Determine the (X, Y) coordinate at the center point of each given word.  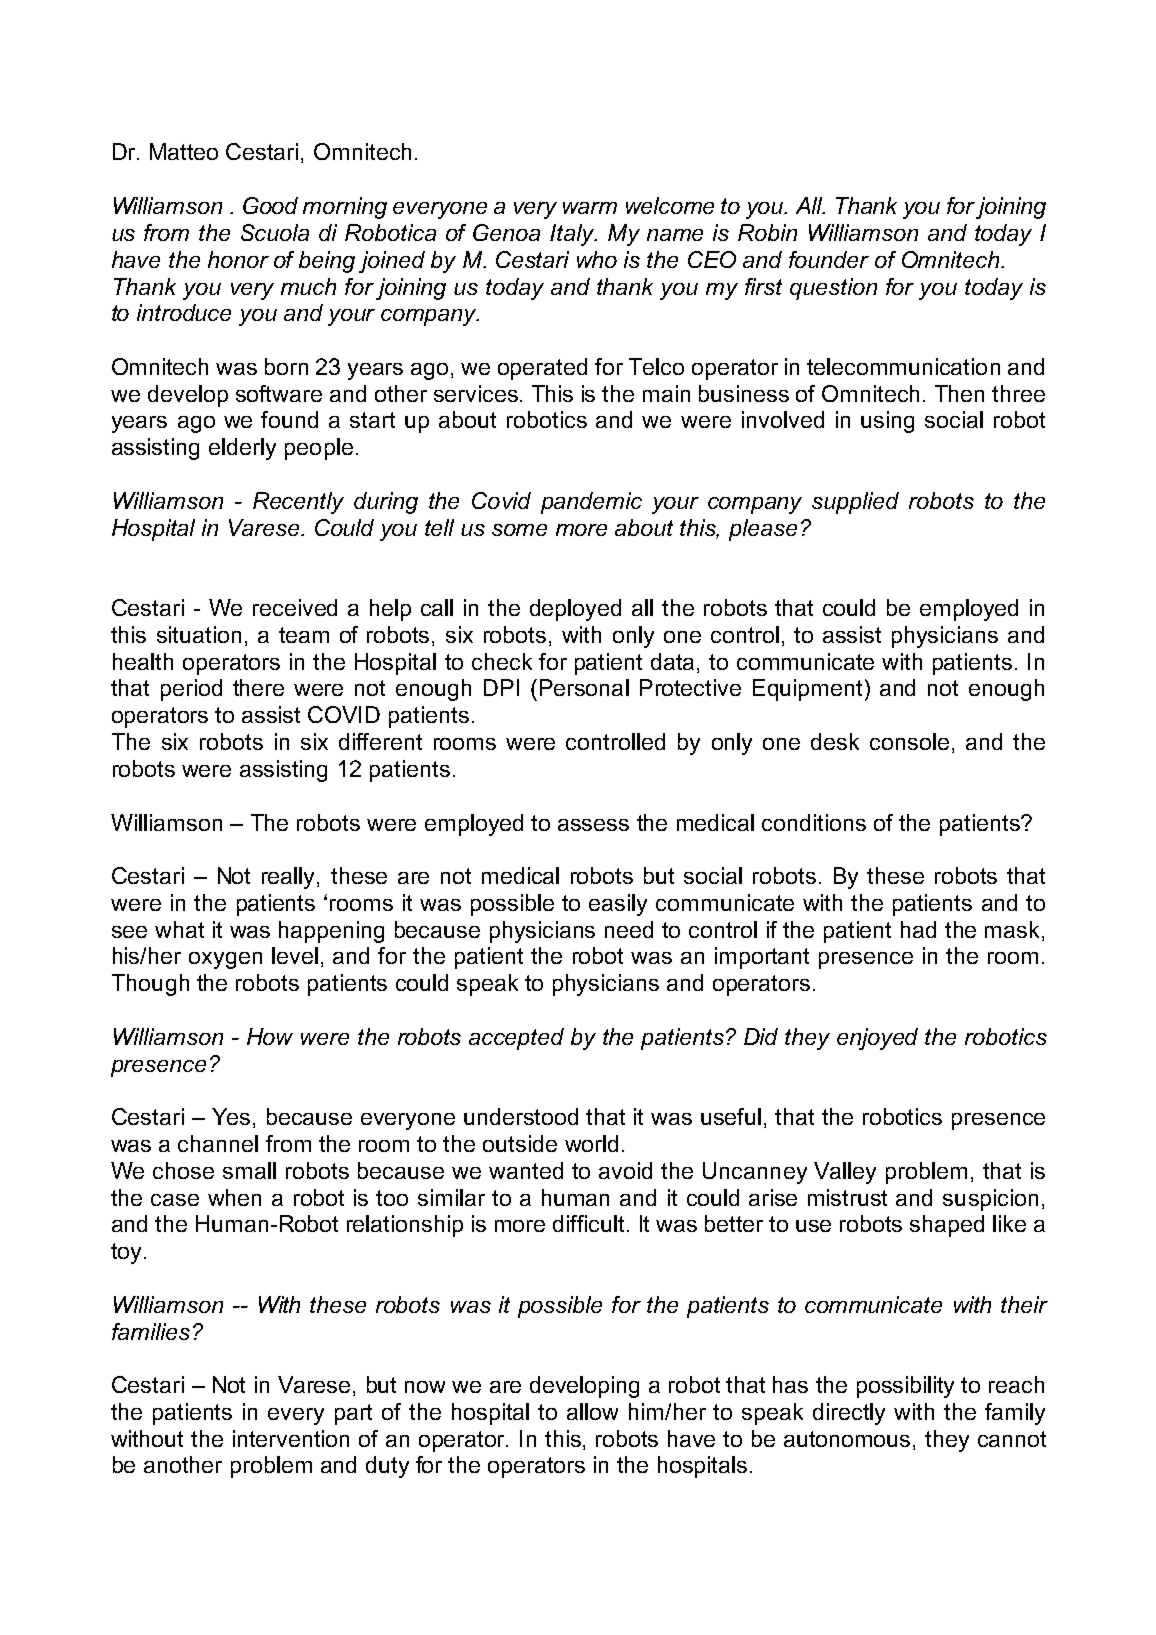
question (833, 289)
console (909, 741)
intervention (291, 1438)
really (290, 878)
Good (270, 205)
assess (593, 825)
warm (590, 208)
